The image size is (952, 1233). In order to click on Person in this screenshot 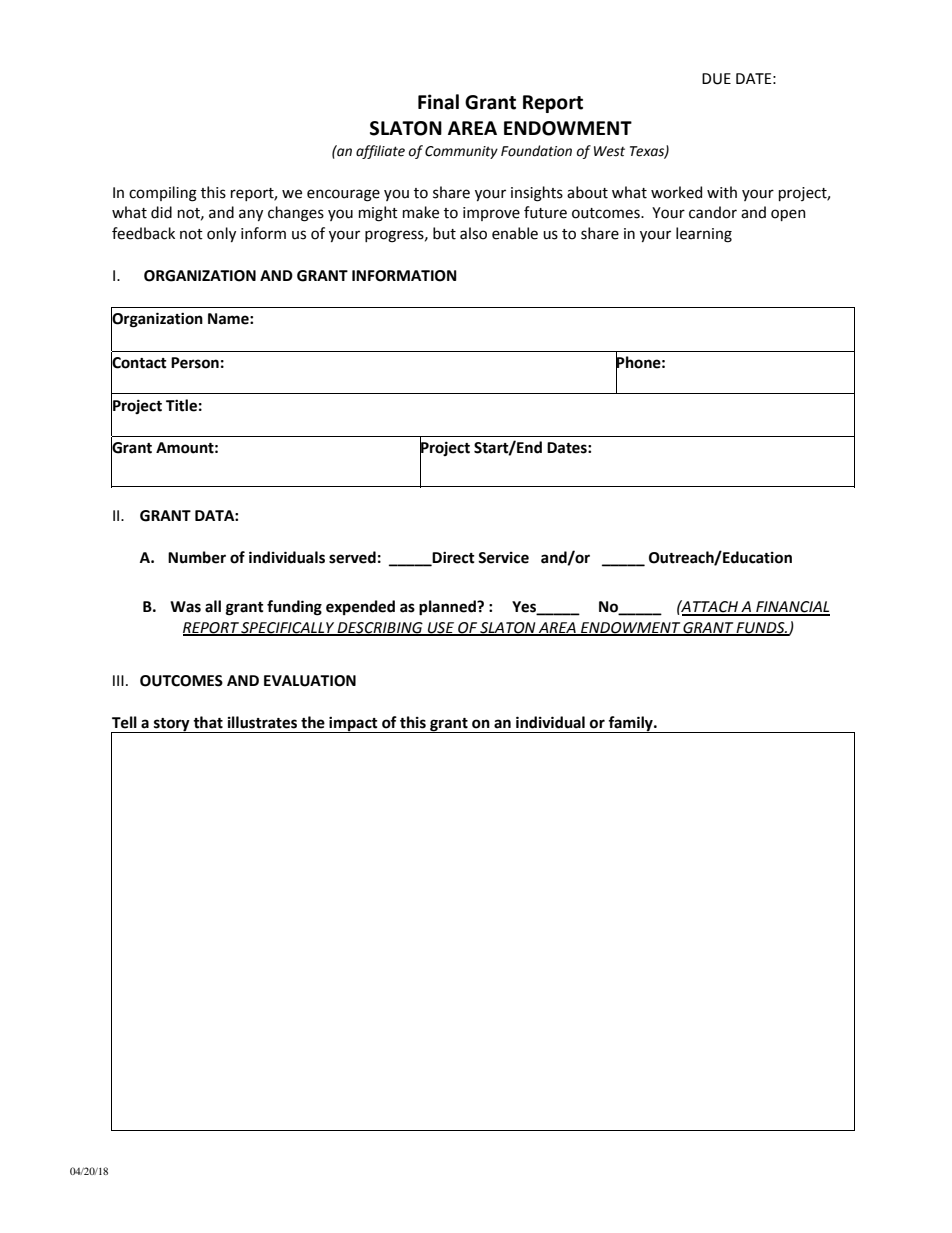, I will do `click(195, 363)`.
